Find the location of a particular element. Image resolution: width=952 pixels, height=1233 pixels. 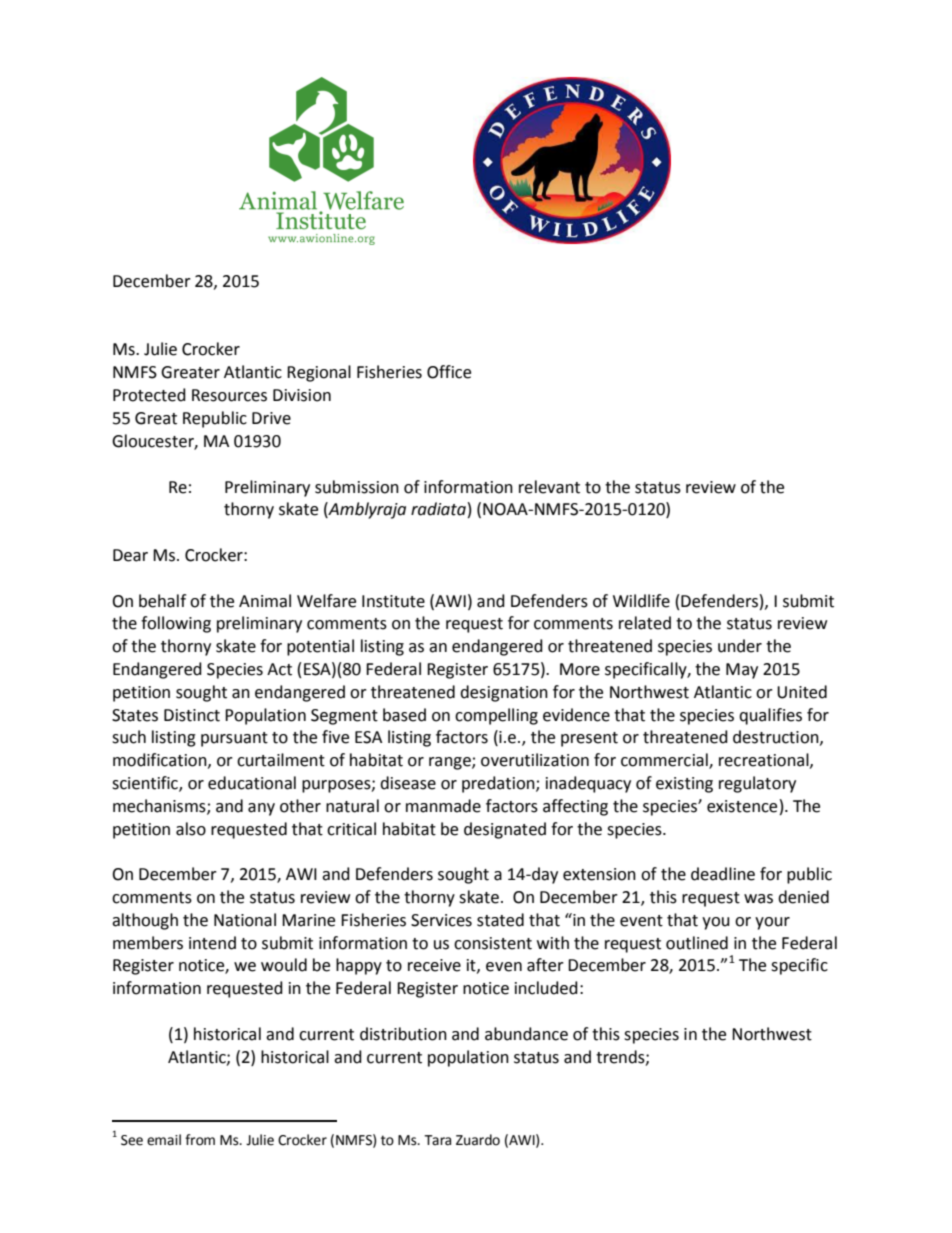

consistent is located at coordinates (493, 943).
